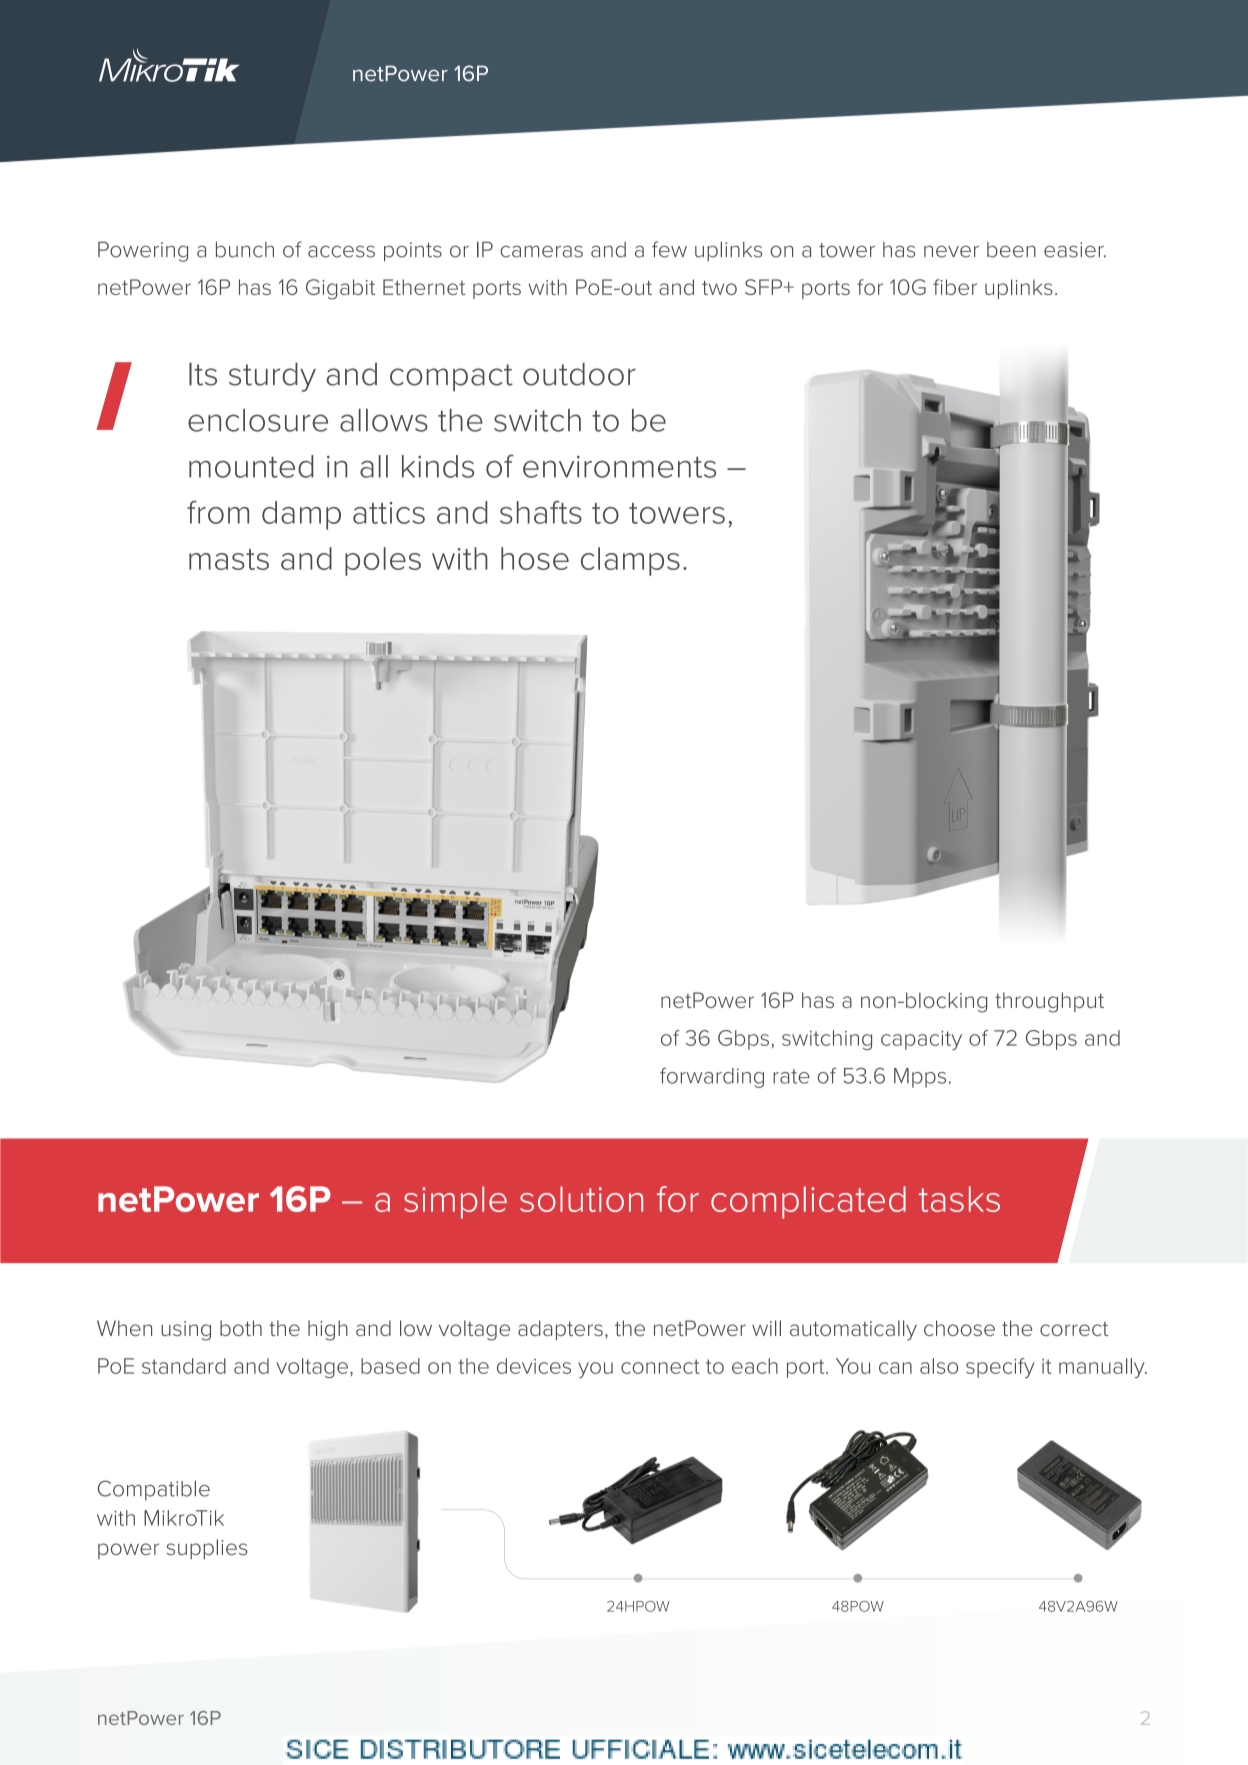 Image resolution: width=1248 pixels, height=1765 pixels. I want to click on simple, so click(455, 1202).
